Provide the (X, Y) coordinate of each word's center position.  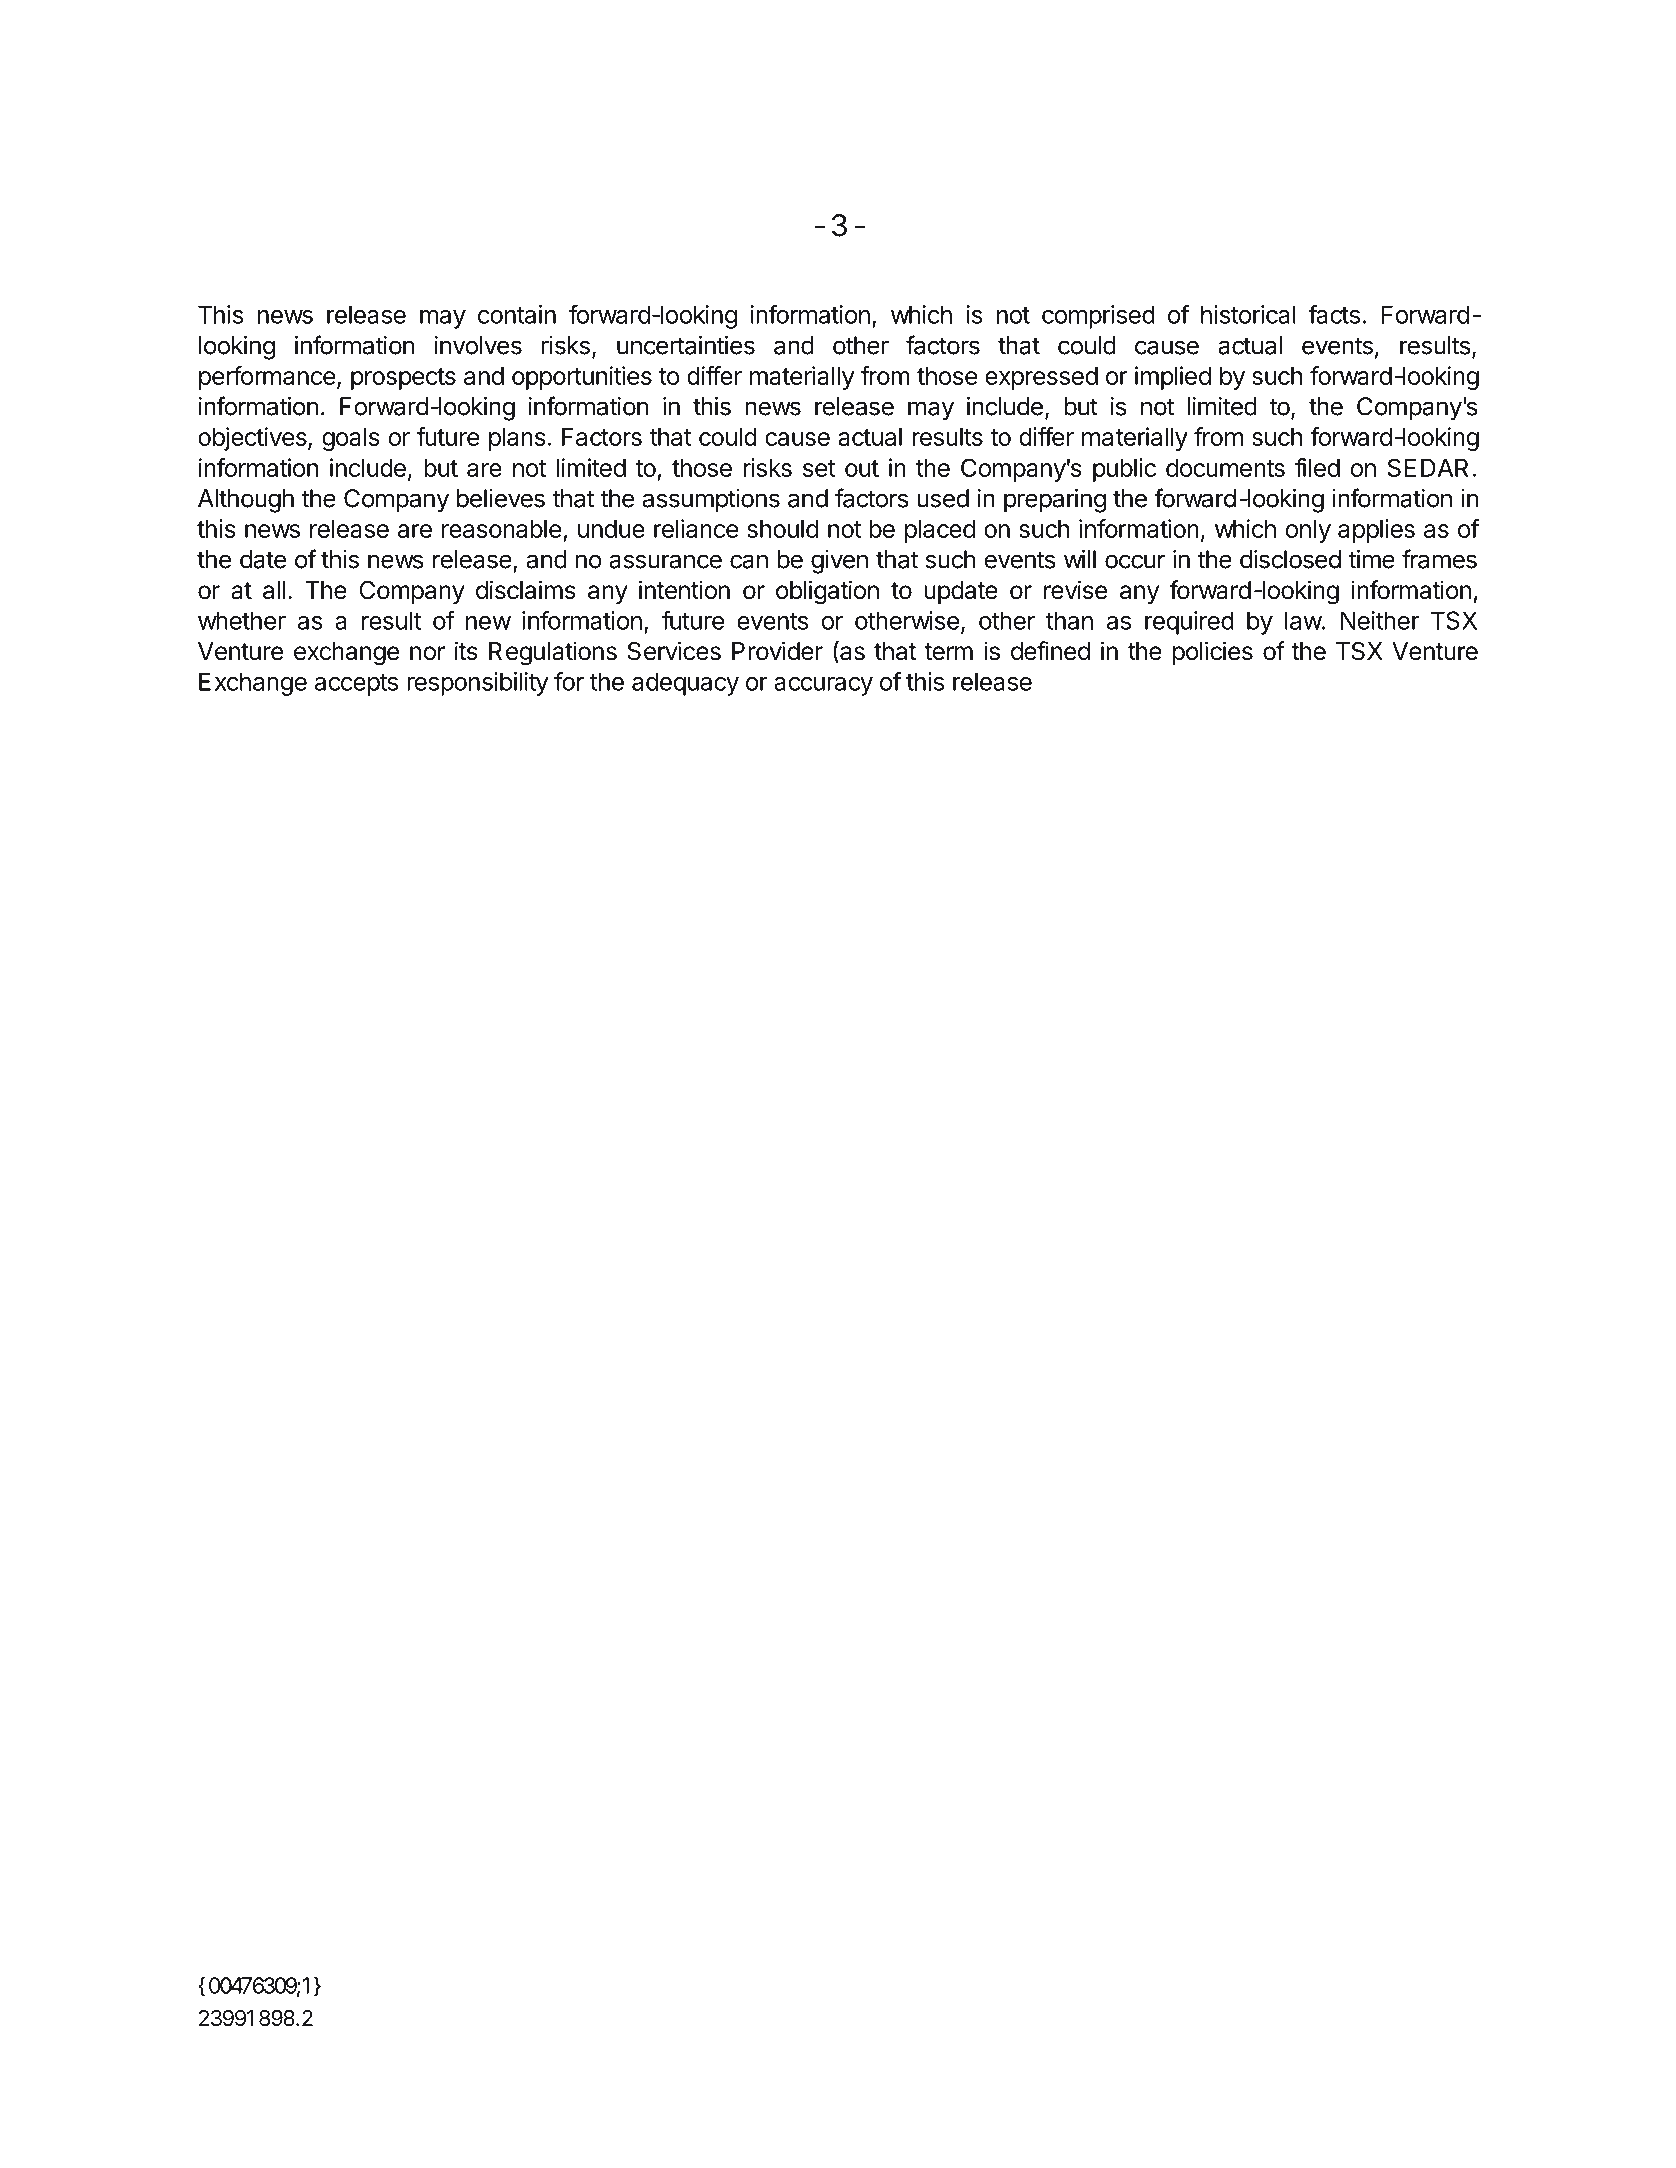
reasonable (501, 529)
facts (1334, 314)
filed (1317, 467)
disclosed (1290, 559)
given (839, 562)
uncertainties (686, 345)
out (862, 468)
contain (517, 314)
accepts (356, 685)
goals (351, 439)
